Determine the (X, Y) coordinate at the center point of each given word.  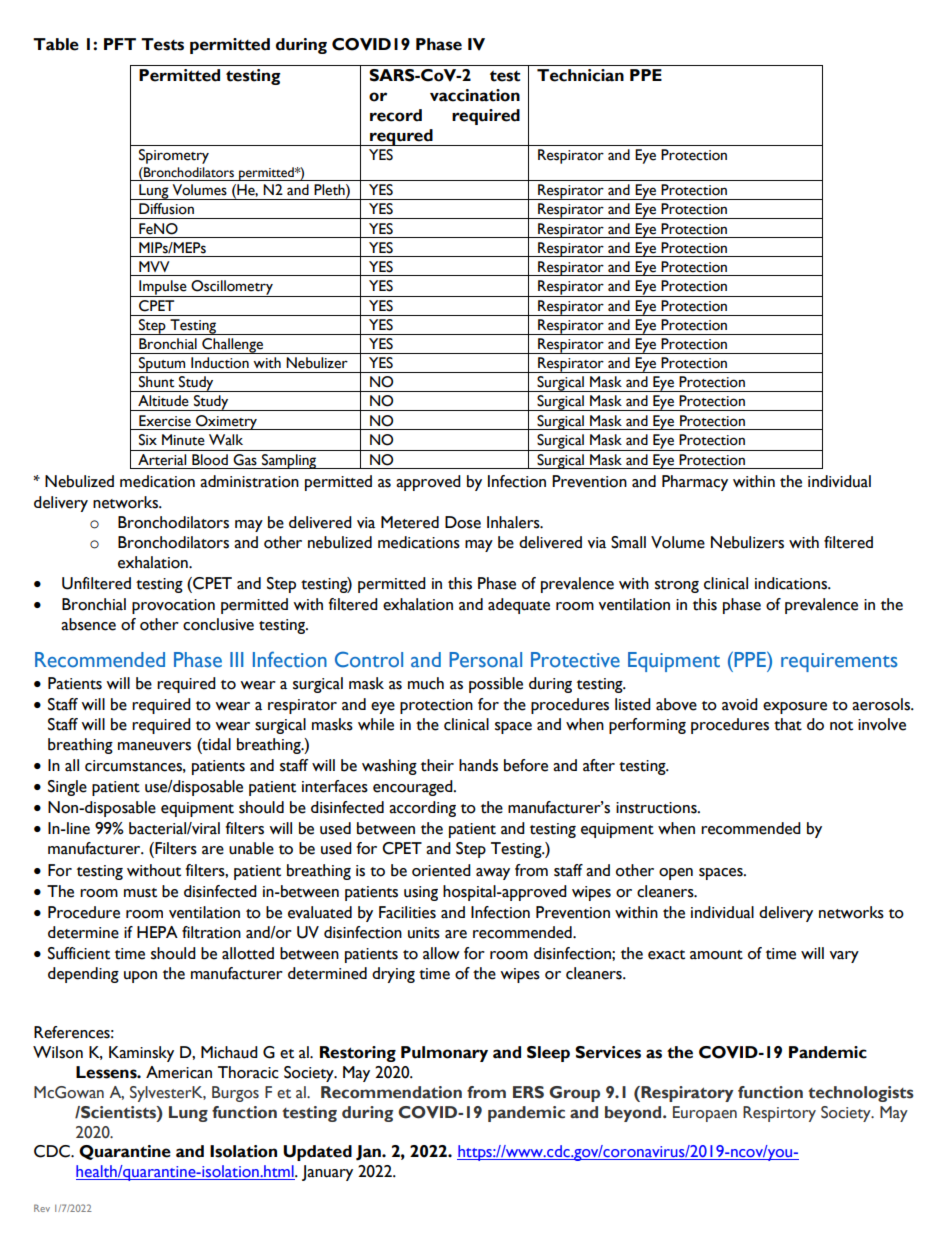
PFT (120, 44)
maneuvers (154, 746)
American (179, 1072)
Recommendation (391, 1092)
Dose (463, 522)
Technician (580, 75)
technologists (861, 1094)
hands (478, 765)
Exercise (165, 421)
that (788, 724)
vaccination (475, 95)
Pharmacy (695, 483)
